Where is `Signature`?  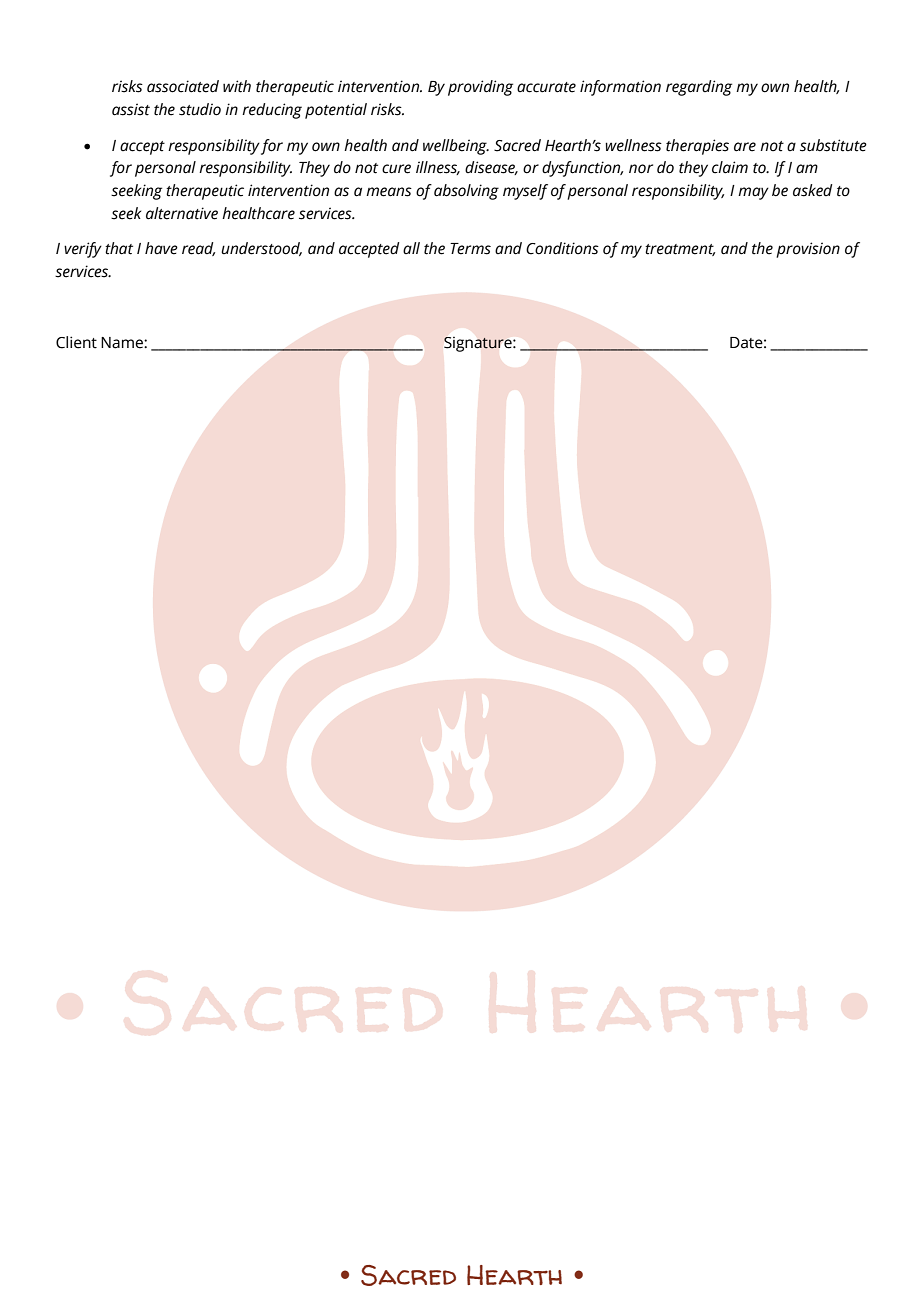
Signature is located at coordinates (479, 344).
